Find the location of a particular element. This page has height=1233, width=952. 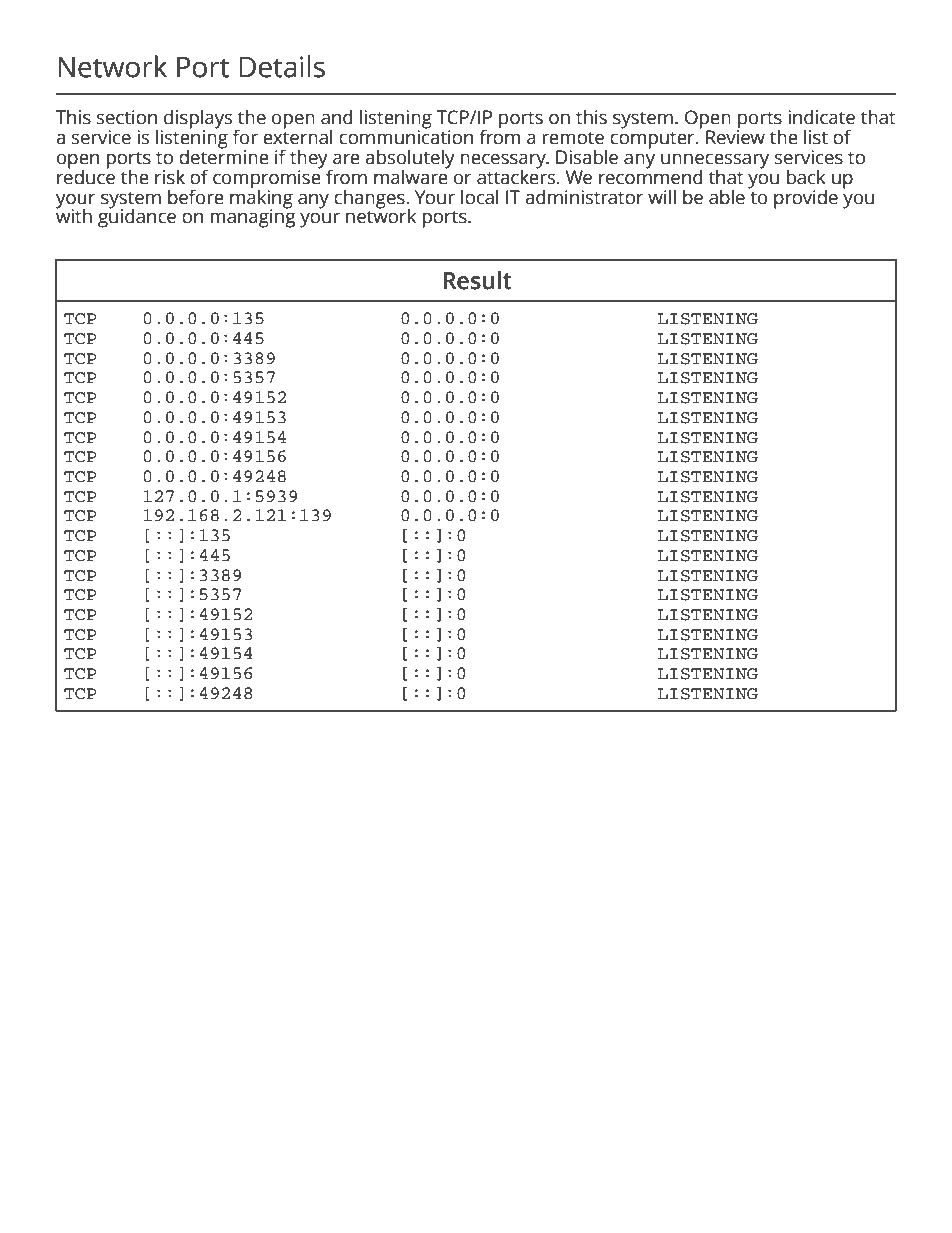

guidance is located at coordinates (137, 217).
